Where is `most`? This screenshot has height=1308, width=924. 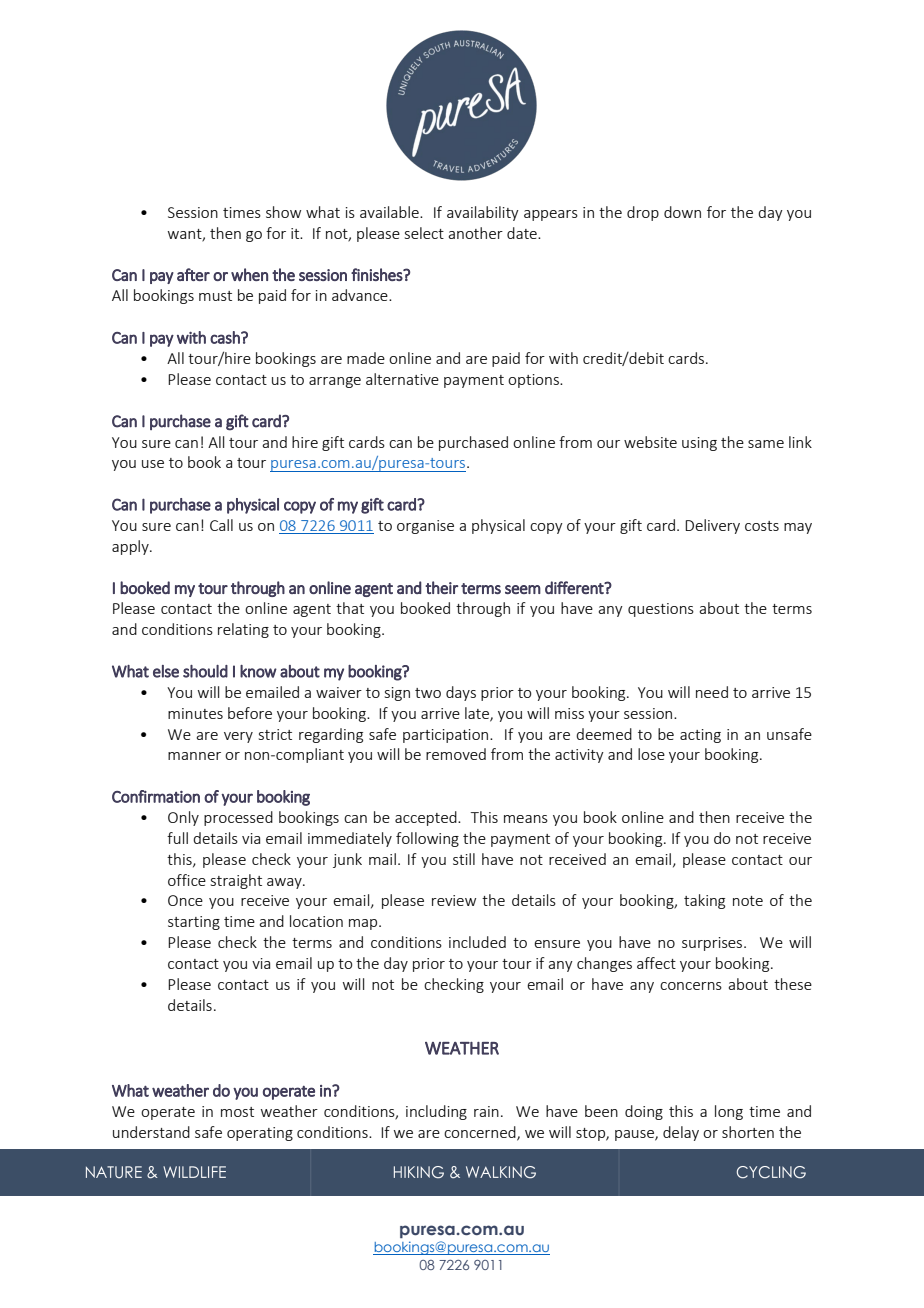
most is located at coordinates (237, 1112).
